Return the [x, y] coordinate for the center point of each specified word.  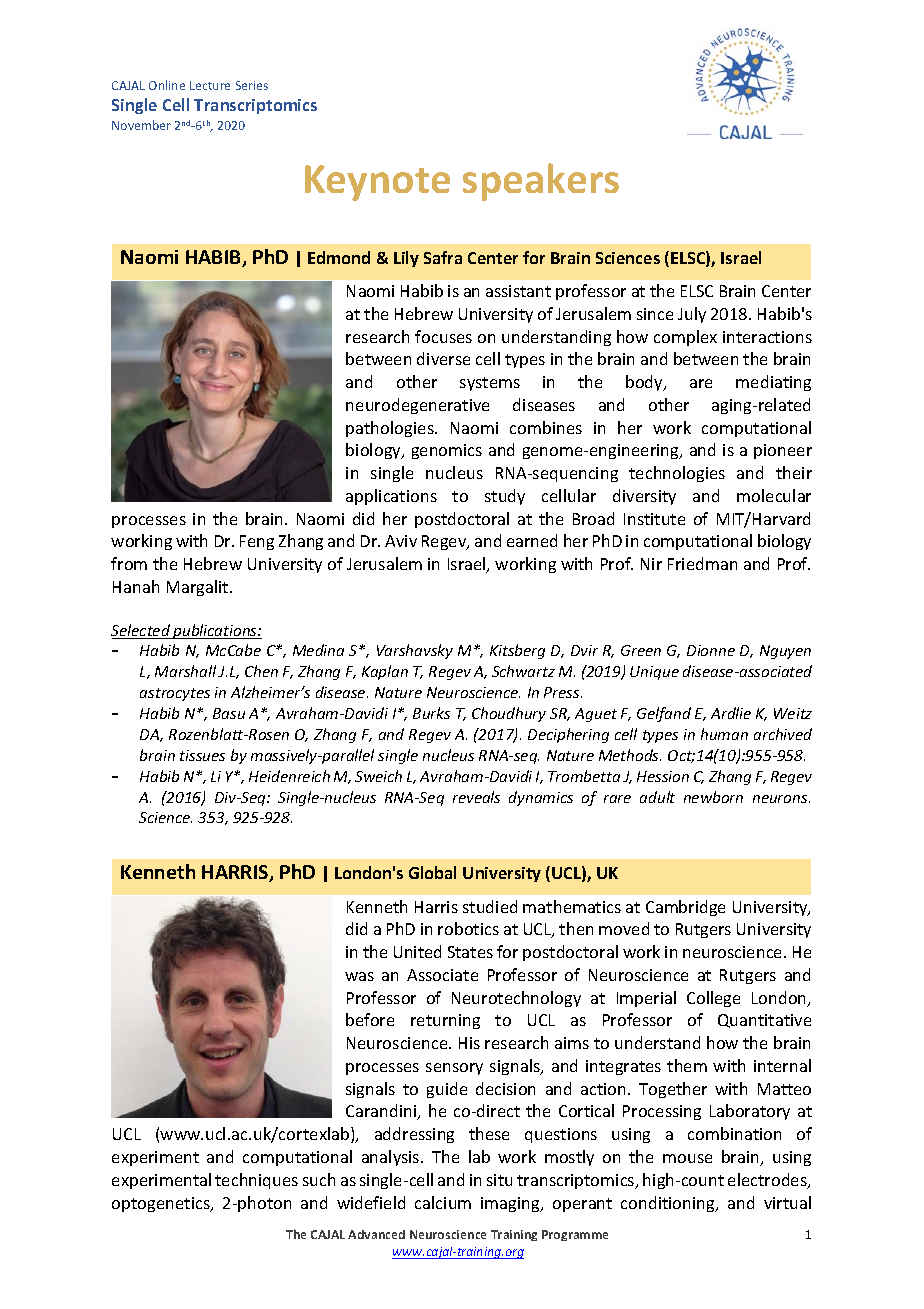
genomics [447, 451]
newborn [713, 797]
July [692, 315]
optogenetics [162, 1204]
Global [432, 872]
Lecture [210, 85]
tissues [202, 755]
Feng [257, 542]
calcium [443, 1202]
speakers [541, 182]
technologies [677, 474]
